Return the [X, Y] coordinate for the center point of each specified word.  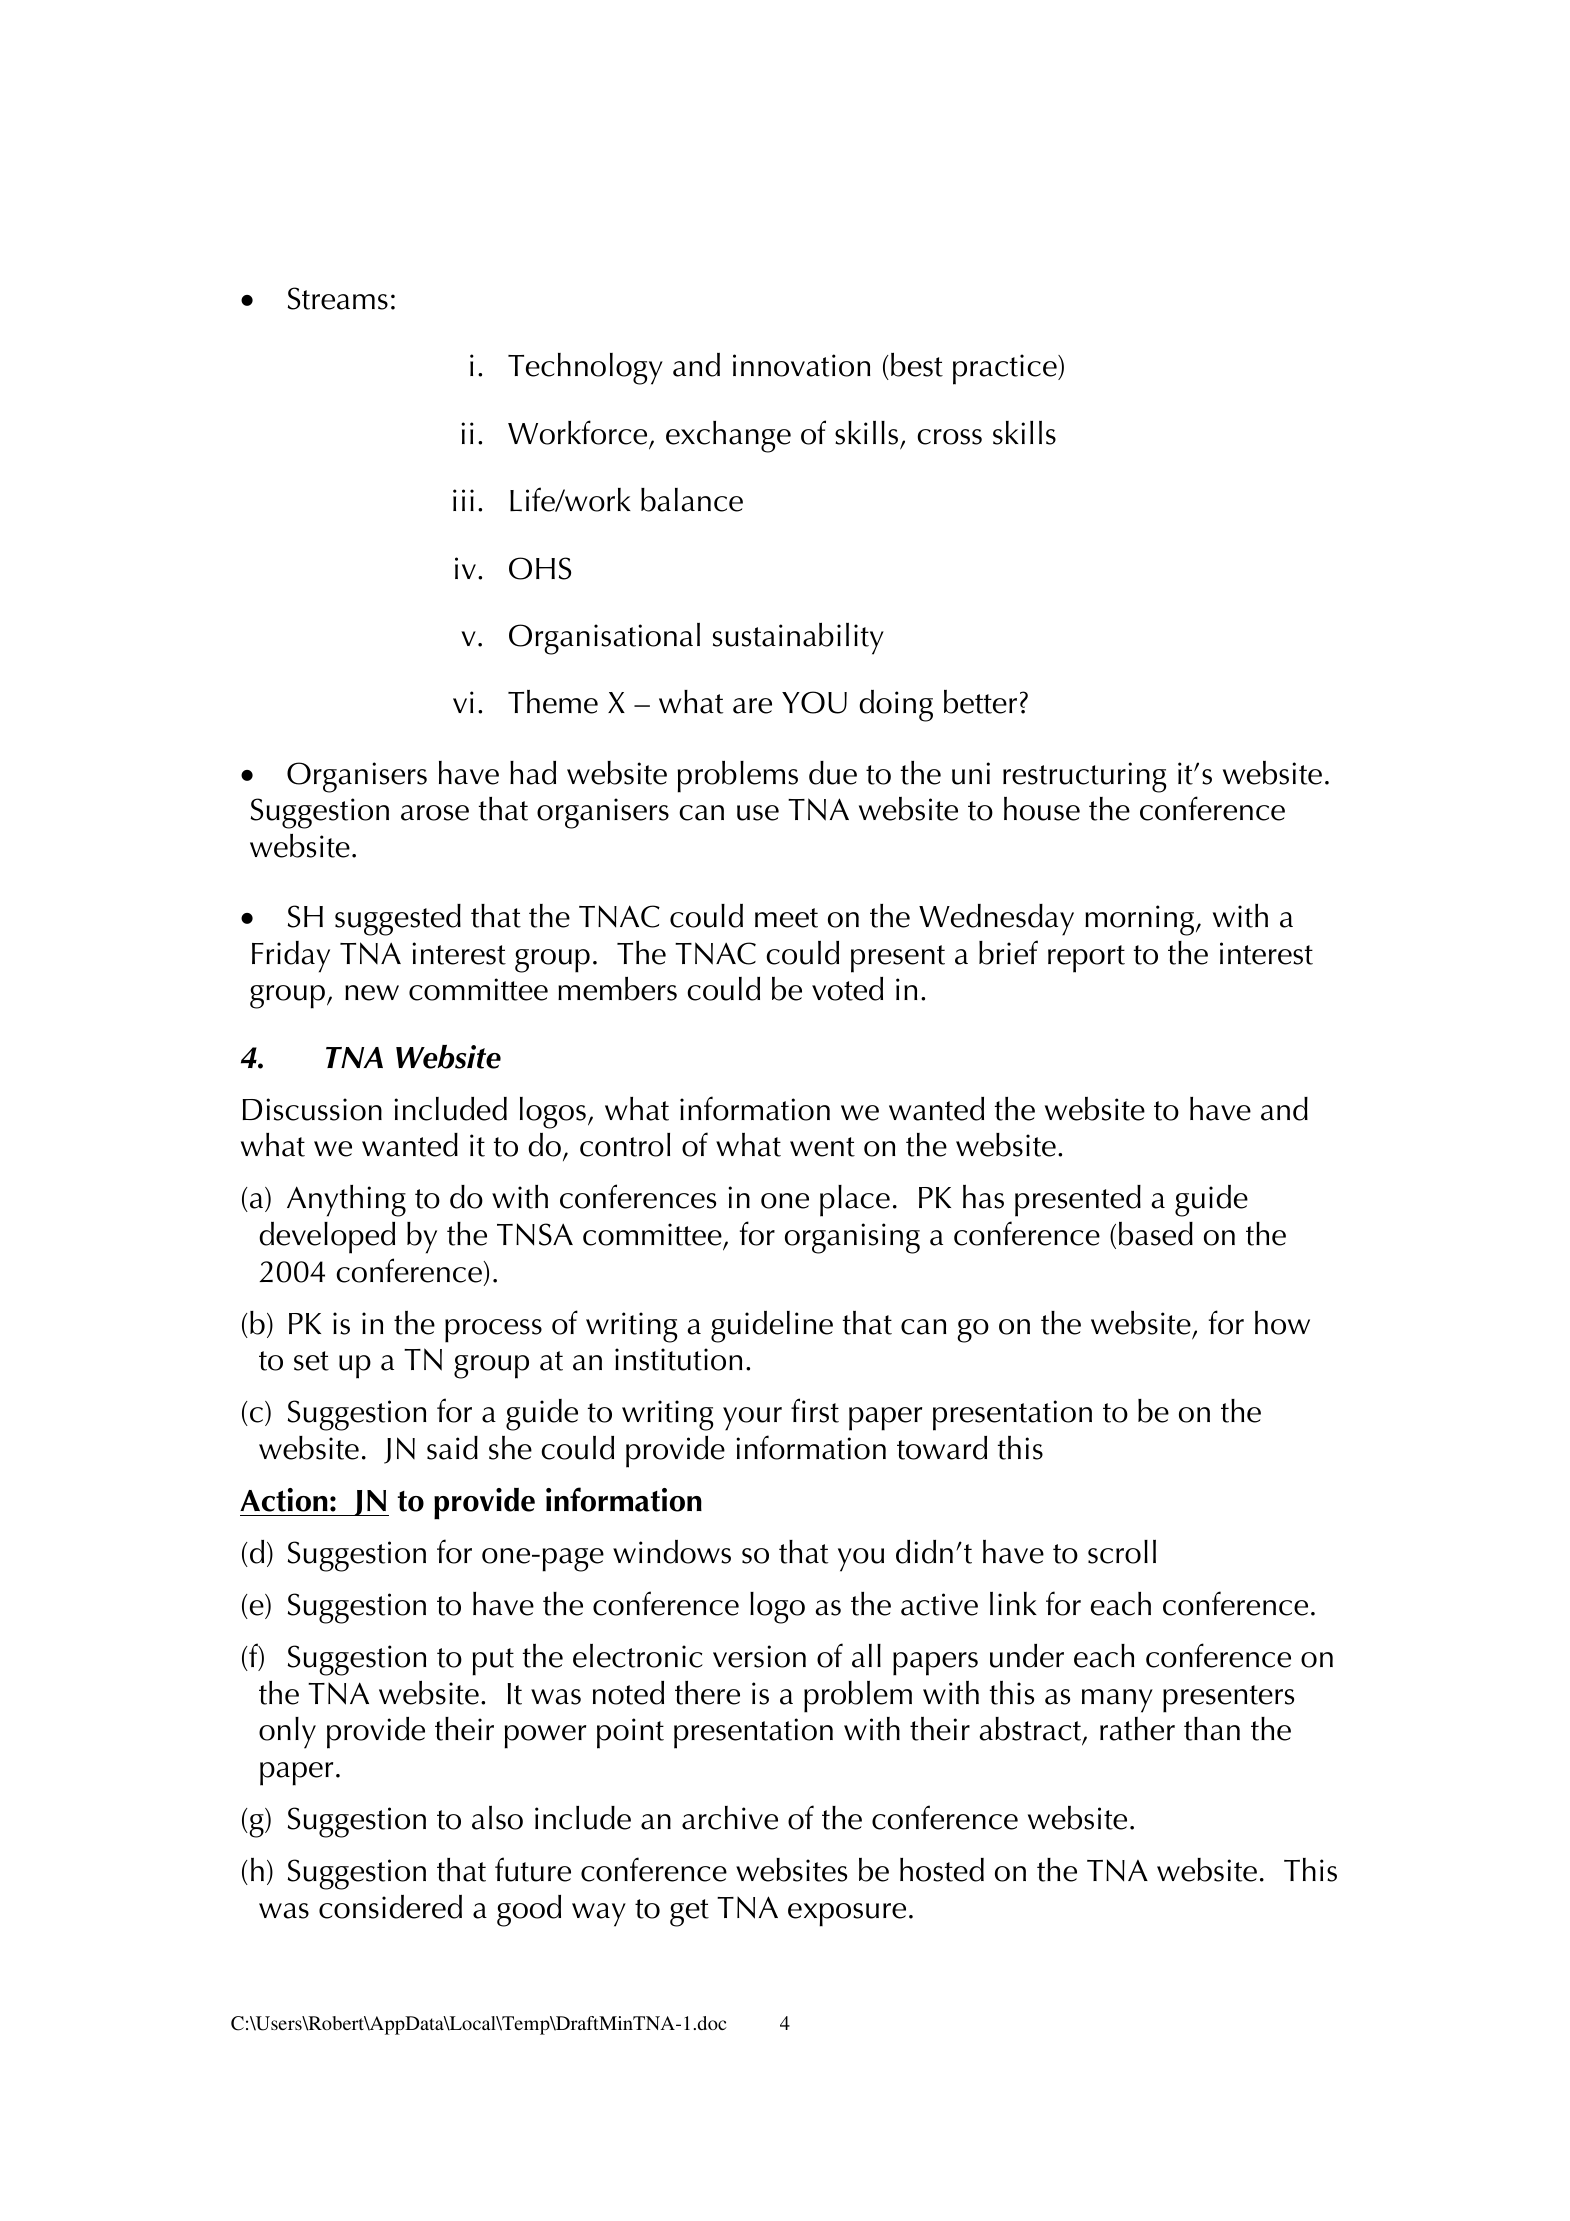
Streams [338, 298]
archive [730, 1818]
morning [1139, 920]
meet [786, 918]
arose [435, 813]
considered [390, 1907]
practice [1006, 369]
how [1282, 1323]
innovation [801, 365]
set [311, 1361]
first [815, 1410]
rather [1137, 1729]
